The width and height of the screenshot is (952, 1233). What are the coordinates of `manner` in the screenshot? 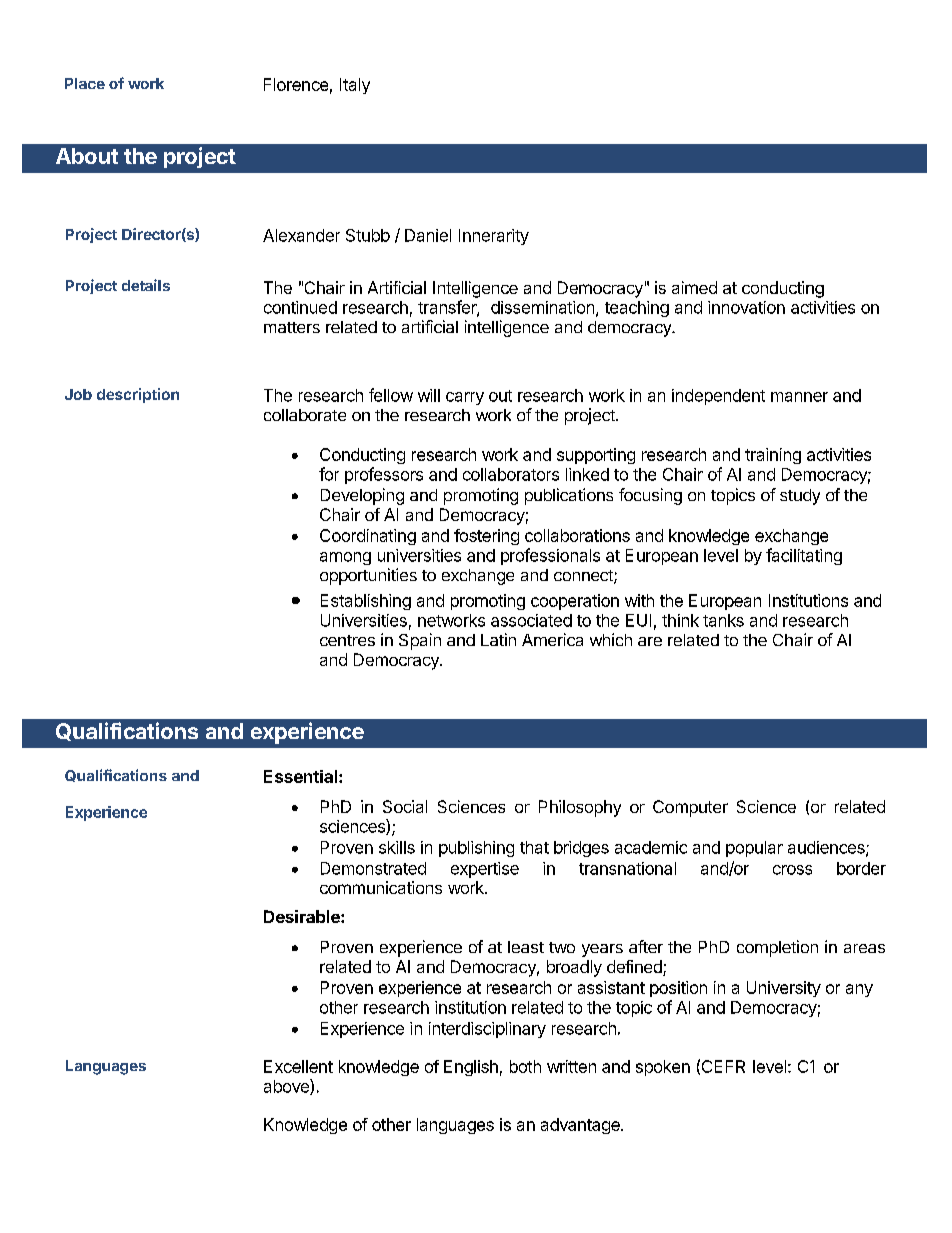 It's located at (799, 397).
